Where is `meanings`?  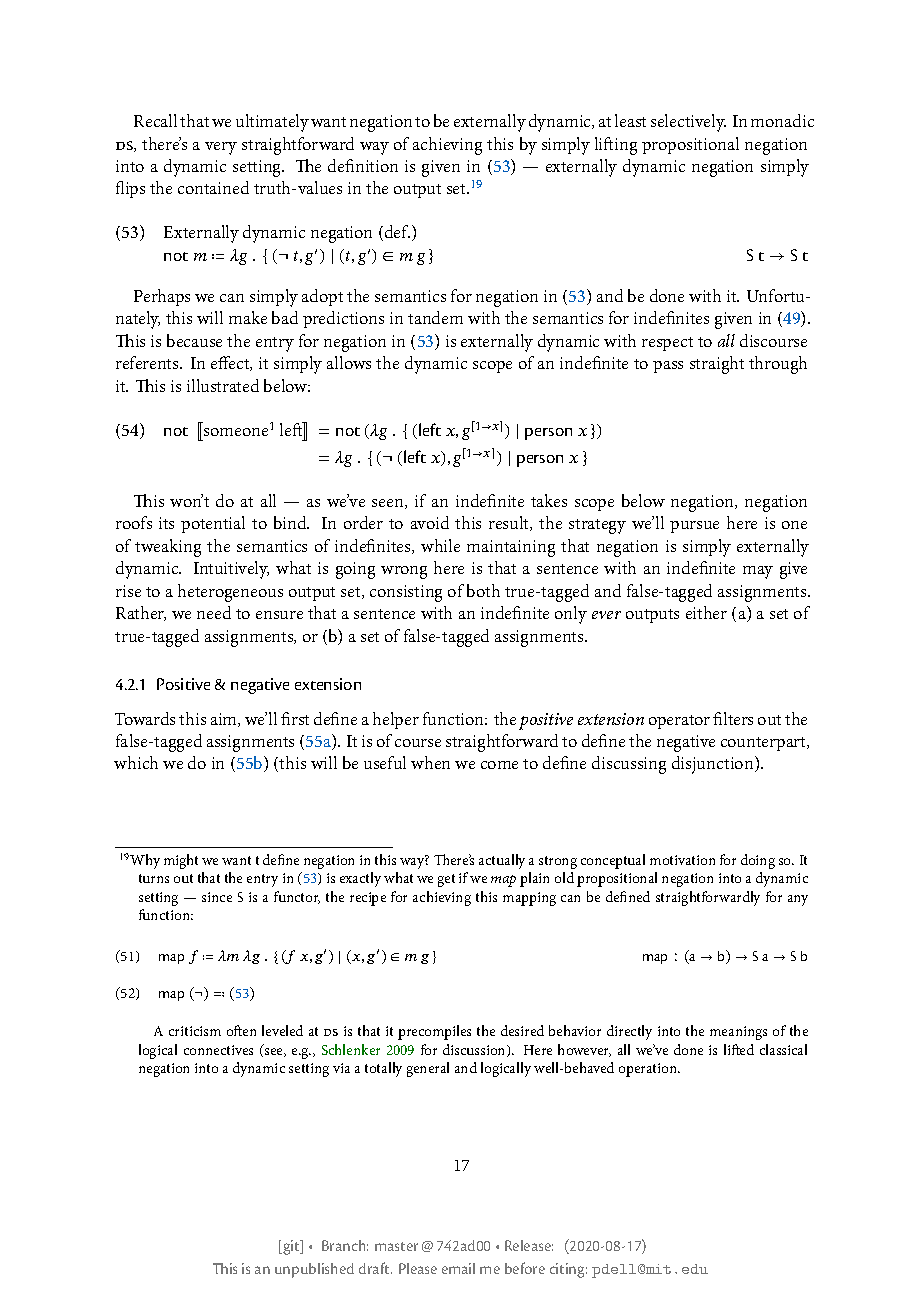
meanings is located at coordinates (738, 1033).
